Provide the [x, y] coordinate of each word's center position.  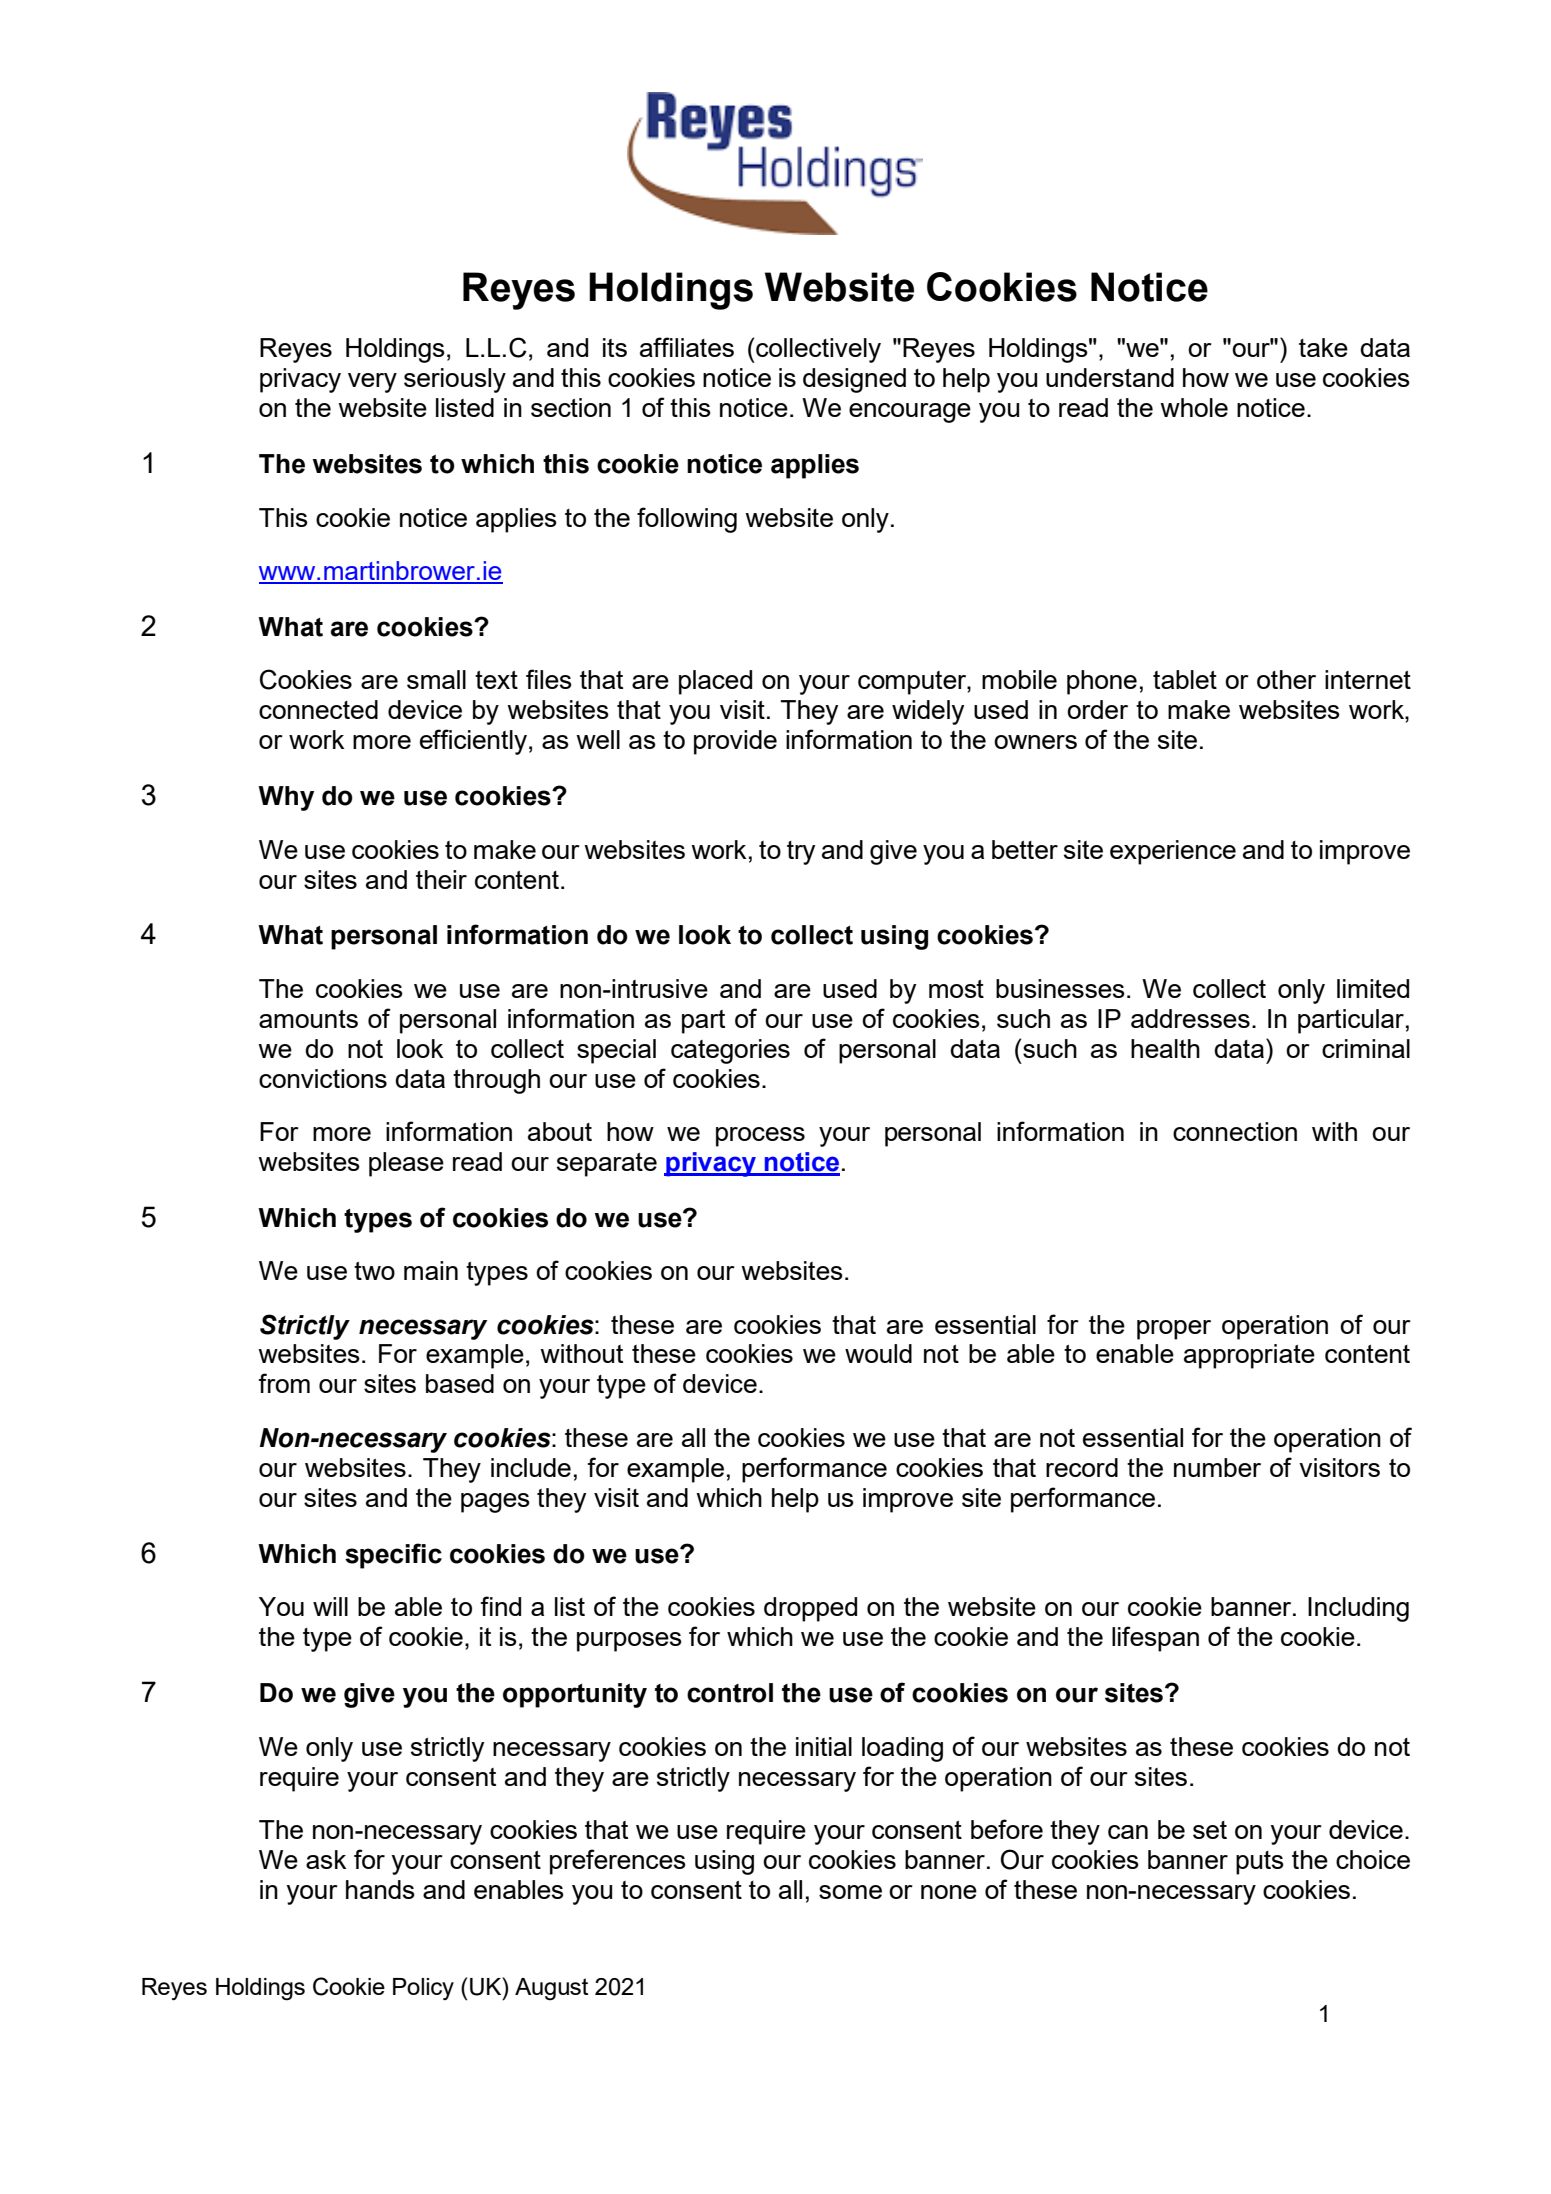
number [1217, 1467]
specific [393, 1556]
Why [286, 798]
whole [1194, 407]
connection [1235, 1131]
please [406, 1164]
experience [1173, 852]
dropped [810, 1609]
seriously [455, 380]
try [801, 853]
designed [854, 380]
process [760, 1137]
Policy [423, 1989]
